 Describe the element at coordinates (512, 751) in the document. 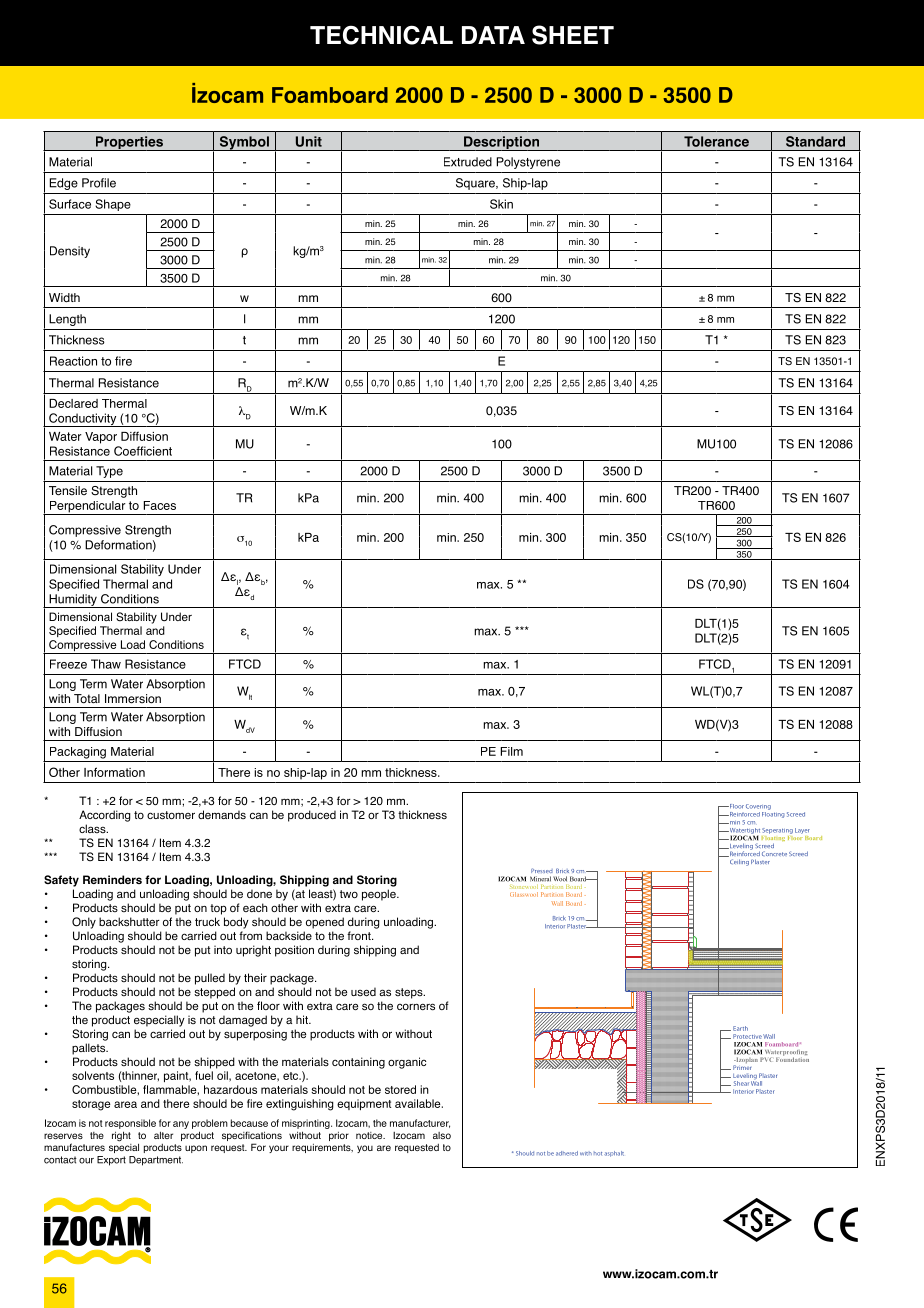

I see `Film` at that location.
